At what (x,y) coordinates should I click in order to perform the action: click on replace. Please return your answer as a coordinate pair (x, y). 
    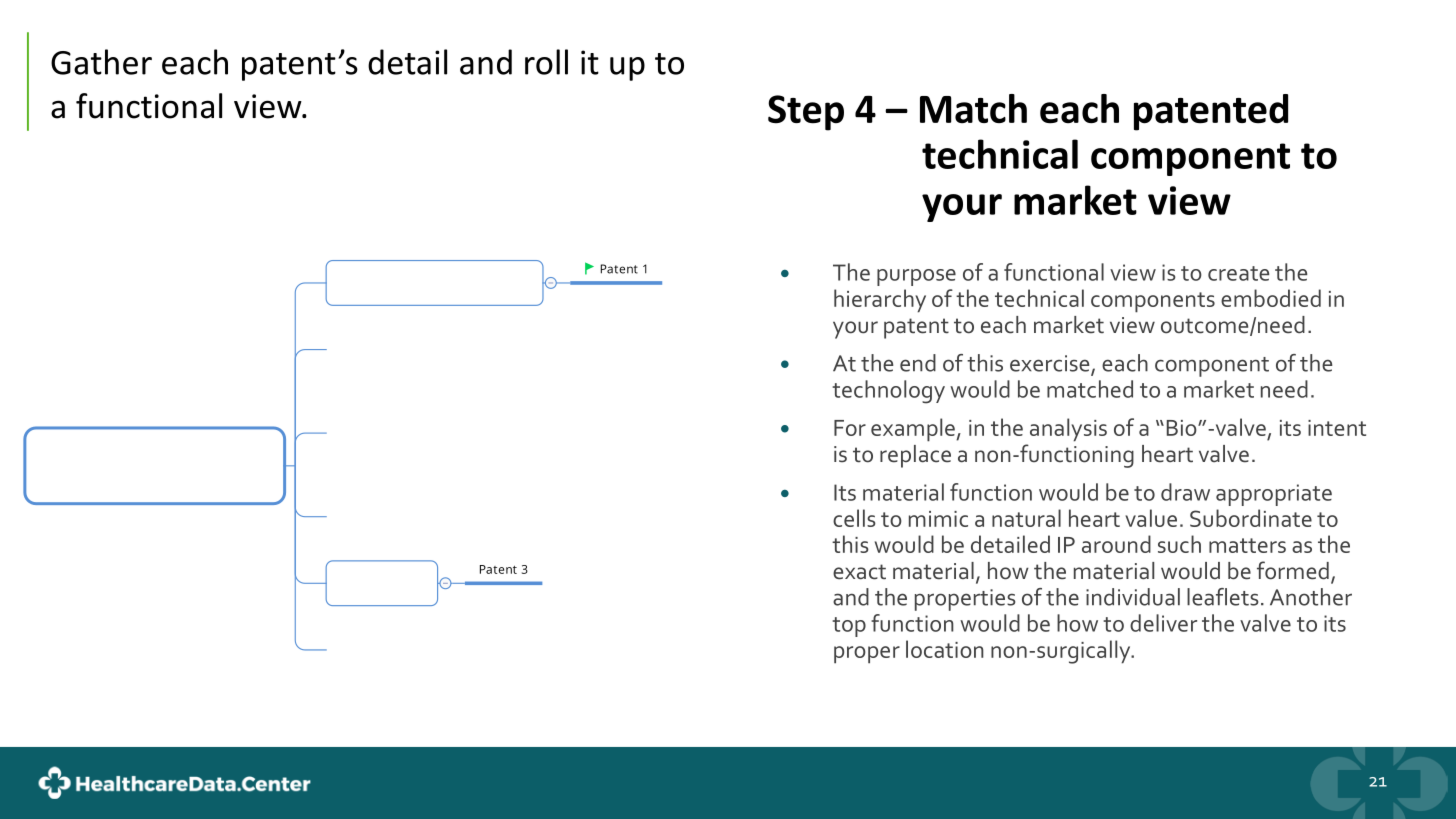
    Looking at the image, I should click on (915, 456).
